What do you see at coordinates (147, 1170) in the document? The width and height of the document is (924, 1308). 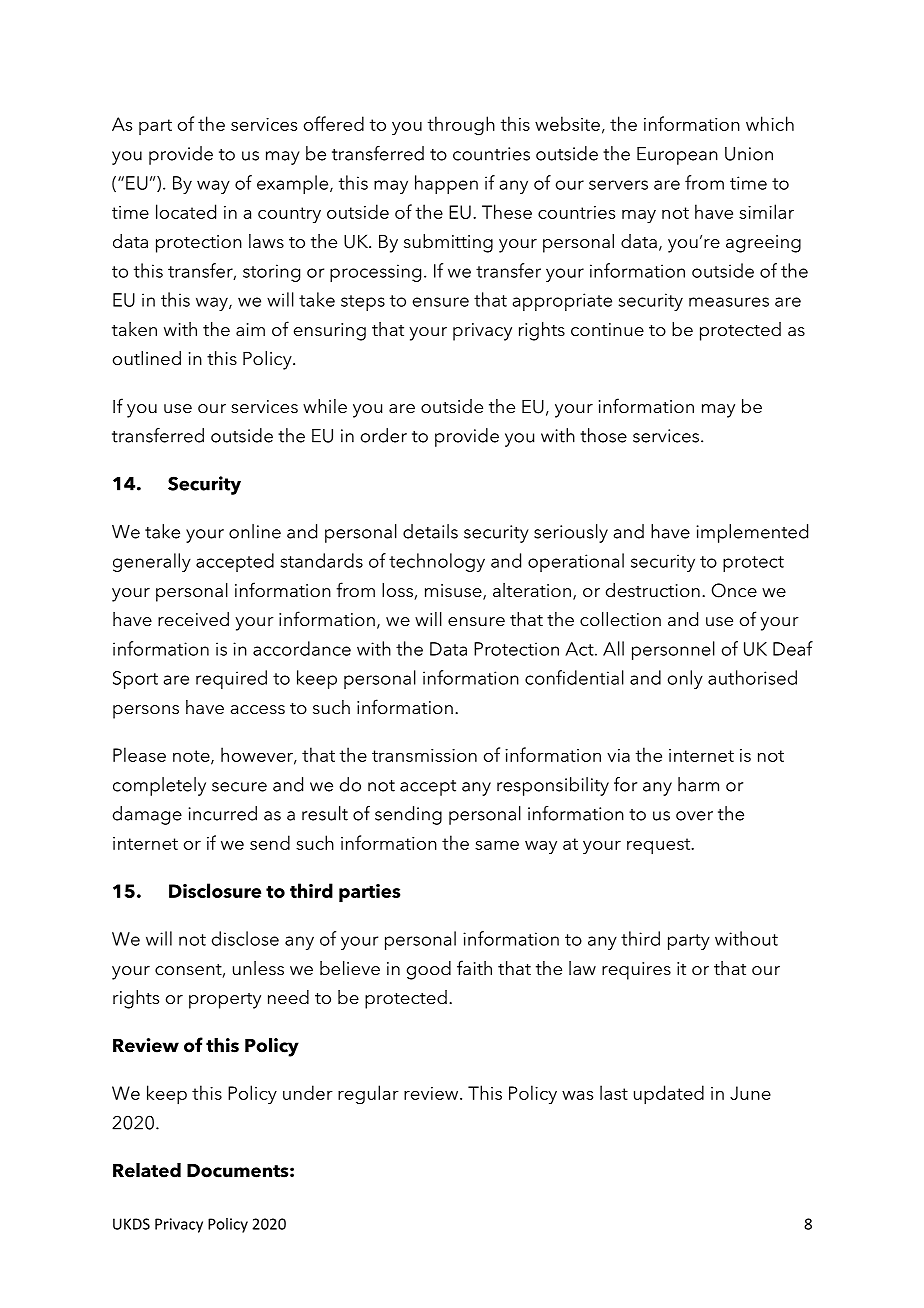 I see `Related` at bounding box center [147, 1170].
